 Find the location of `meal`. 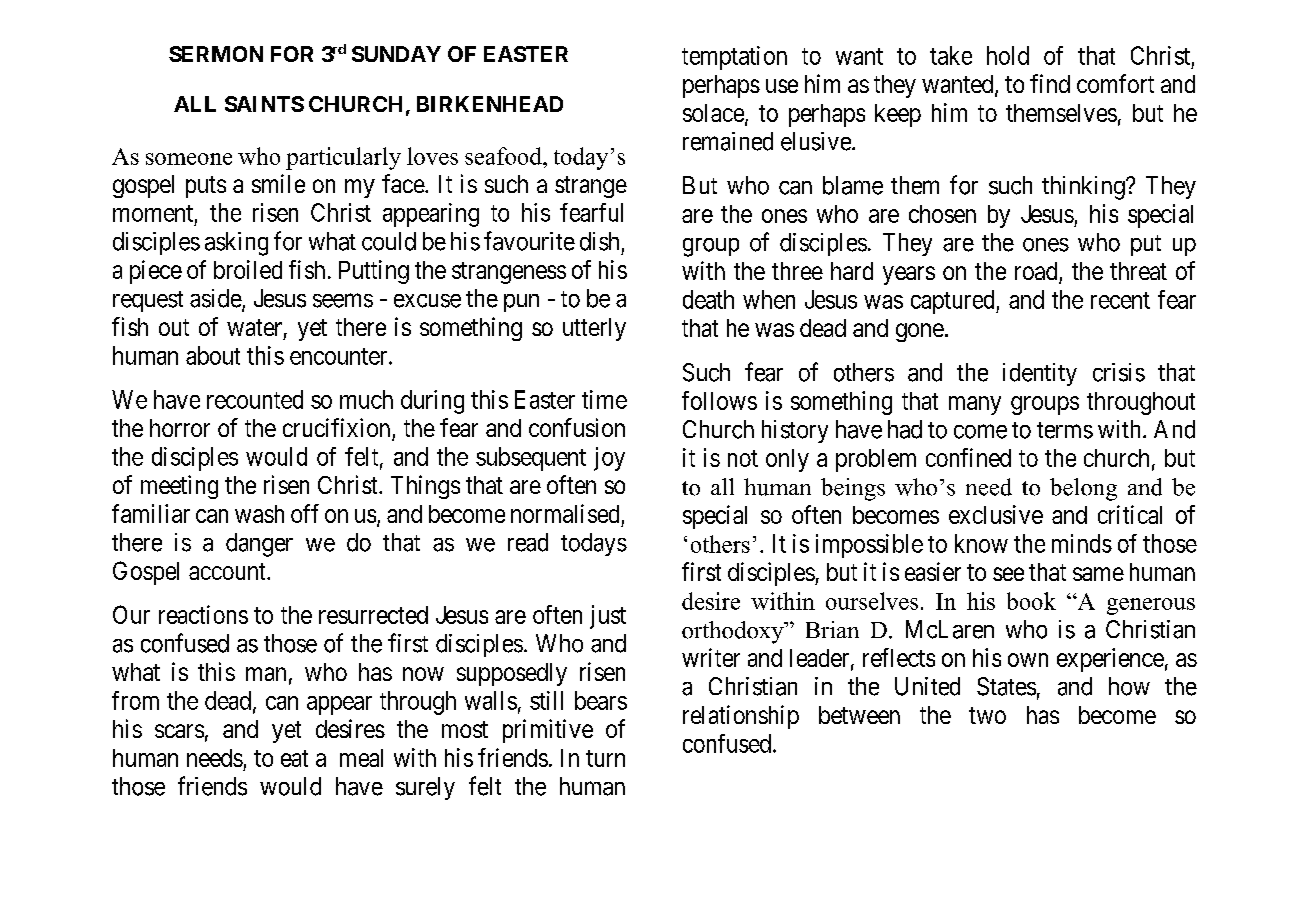

meal is located at coordinates (361, 758).
